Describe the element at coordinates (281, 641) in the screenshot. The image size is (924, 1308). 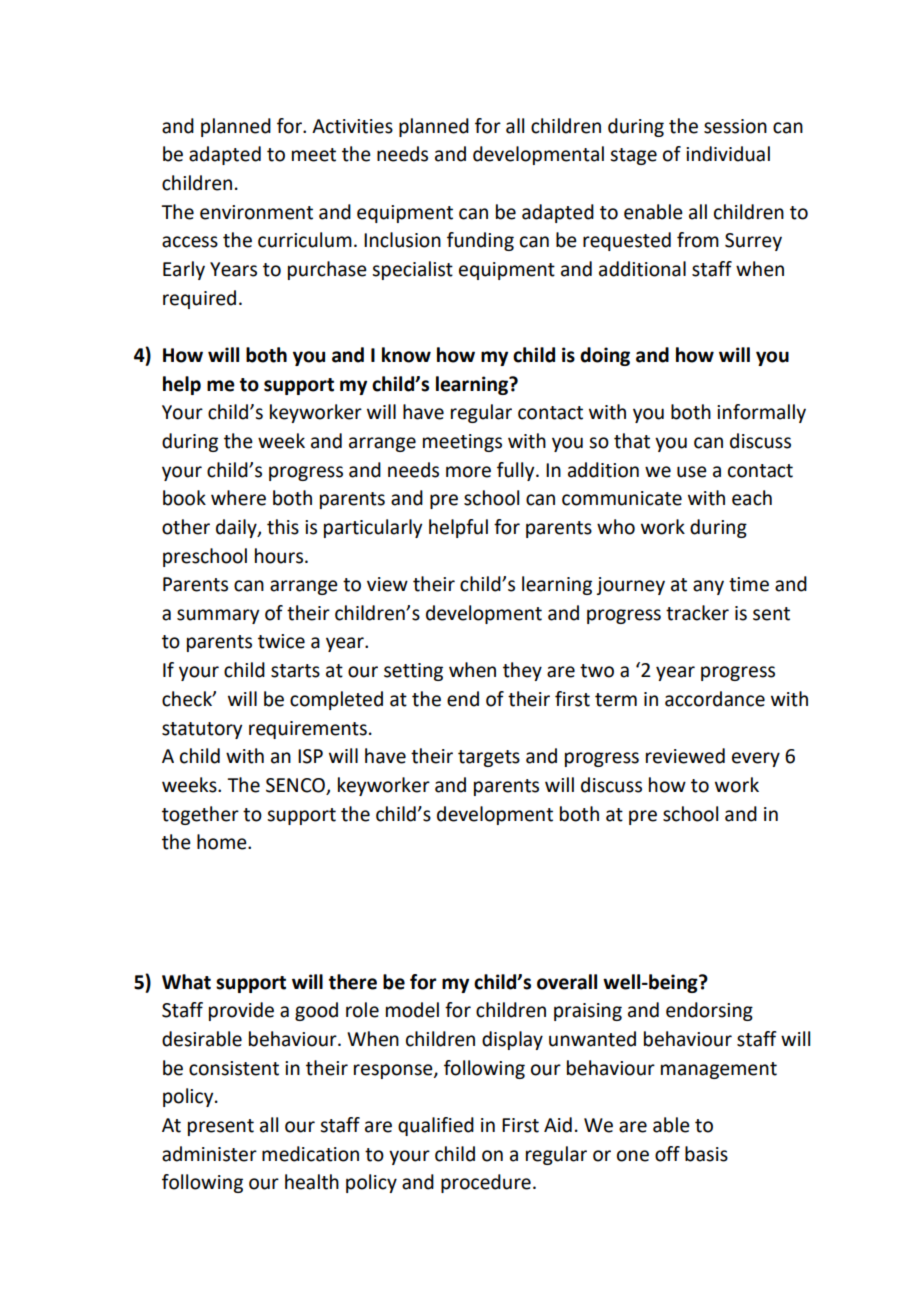
I see `twice` at that location.
